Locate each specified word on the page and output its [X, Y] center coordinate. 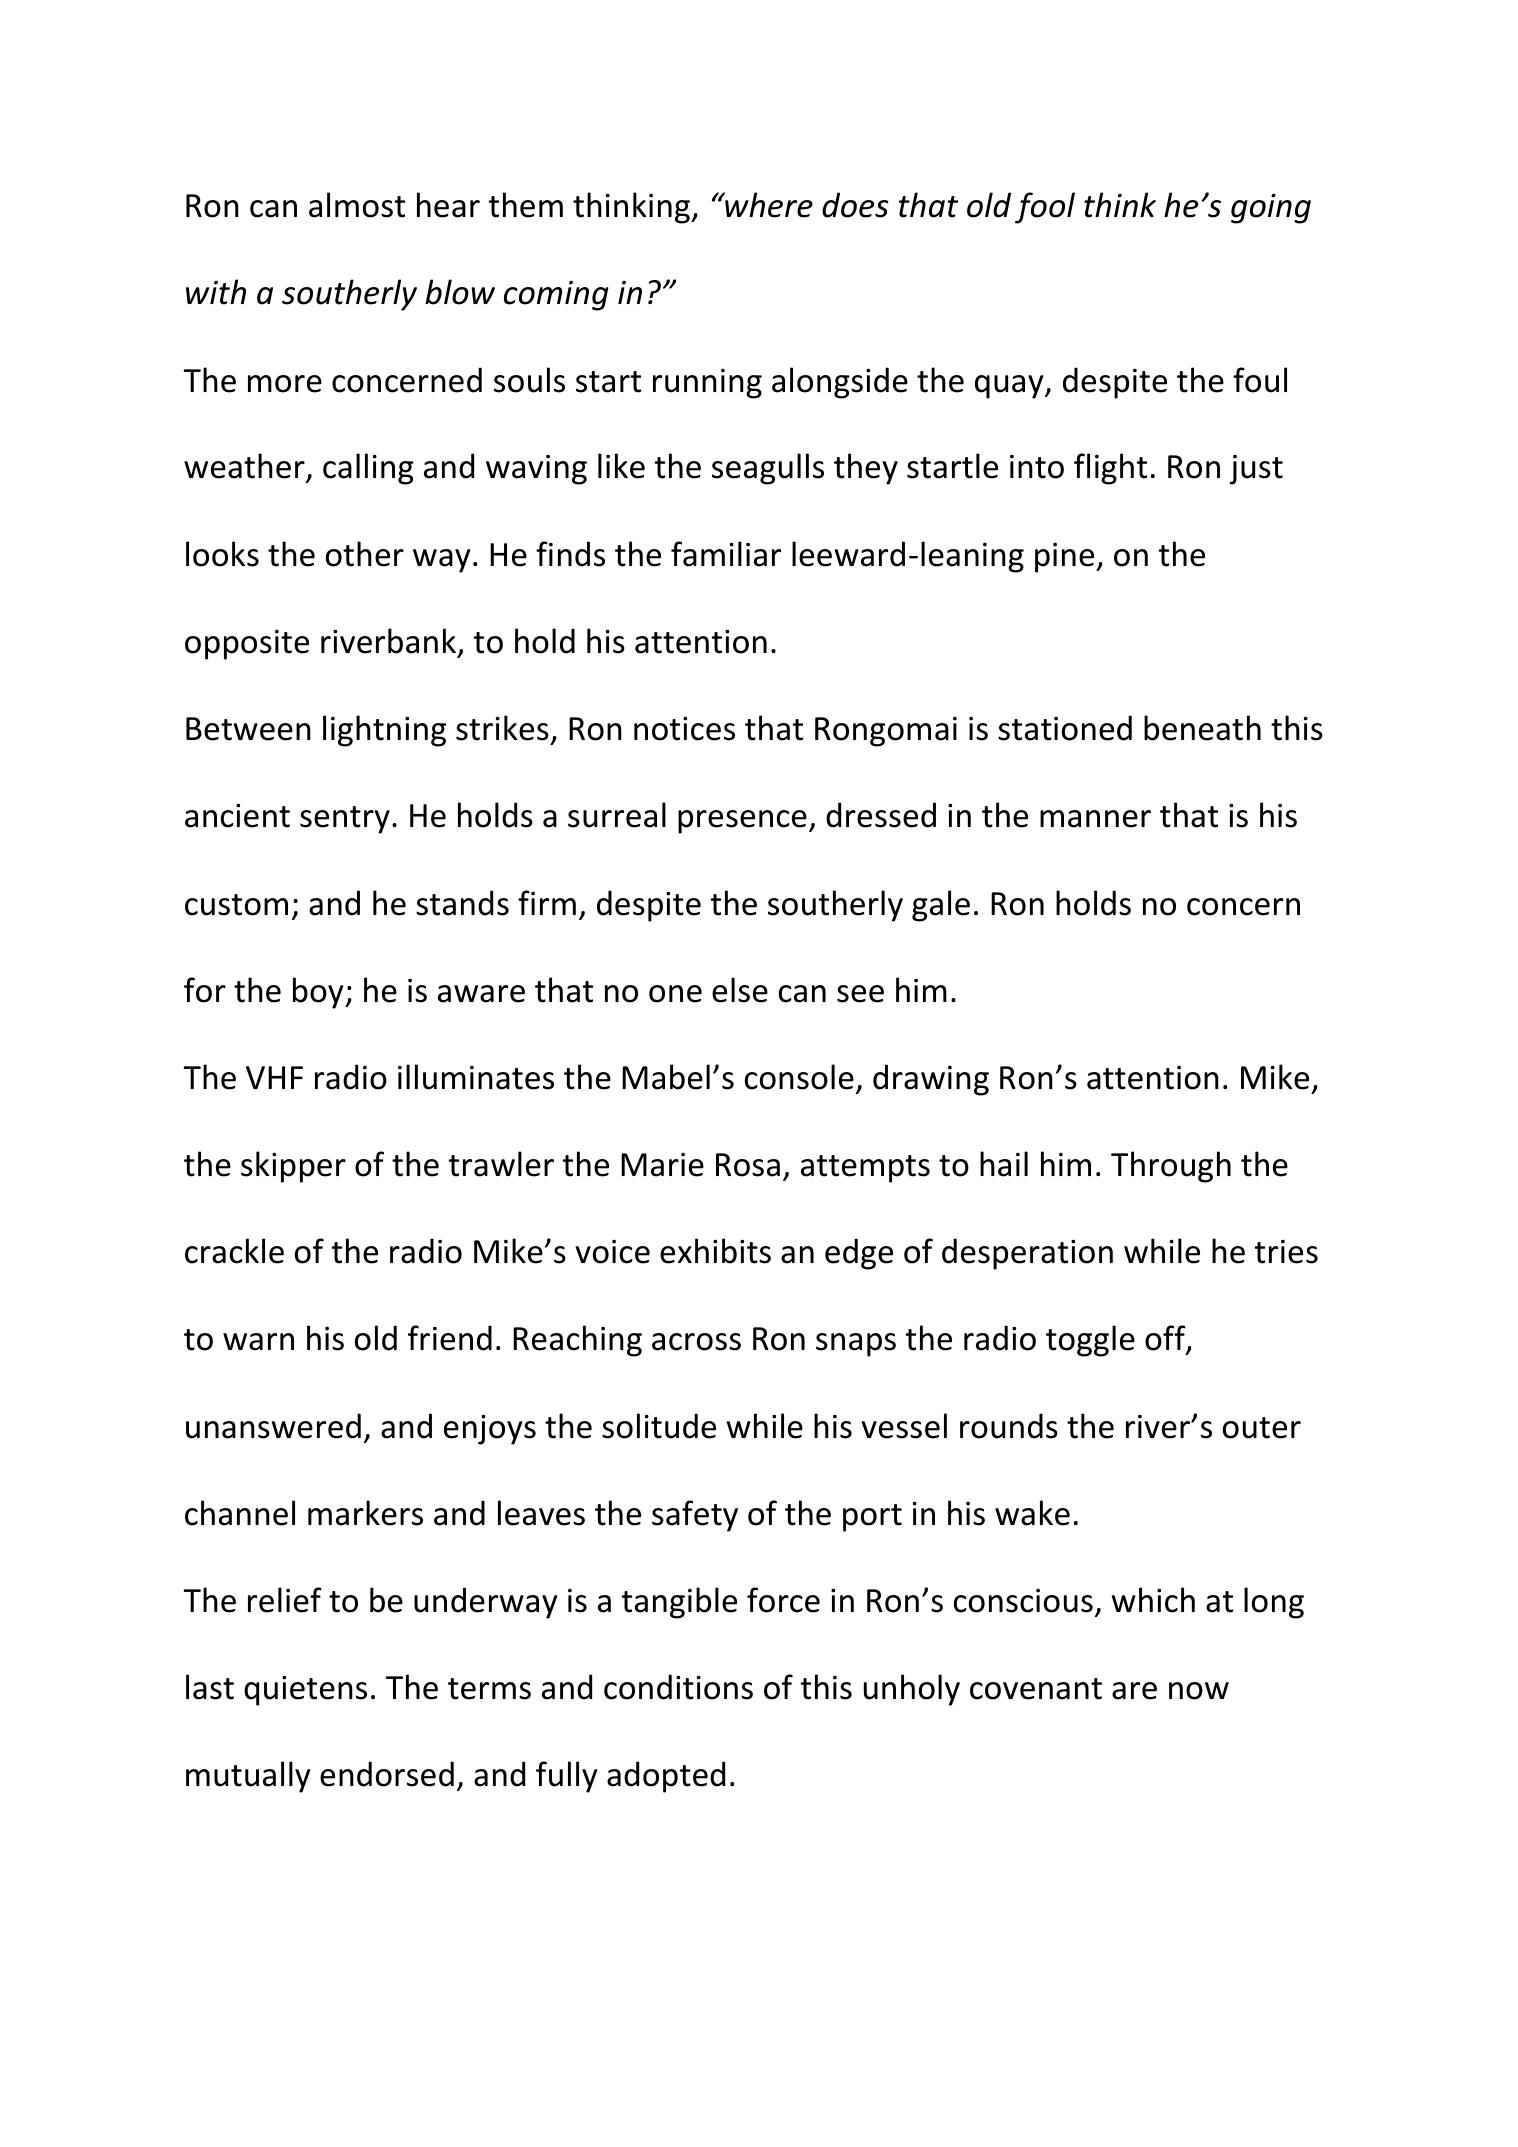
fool [1045, 208]
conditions [678, 1687]
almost [357, 205]
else [740, 990]
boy [319, 993]
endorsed [387, 1774]
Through [1171, 1167]
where [768, 205]
